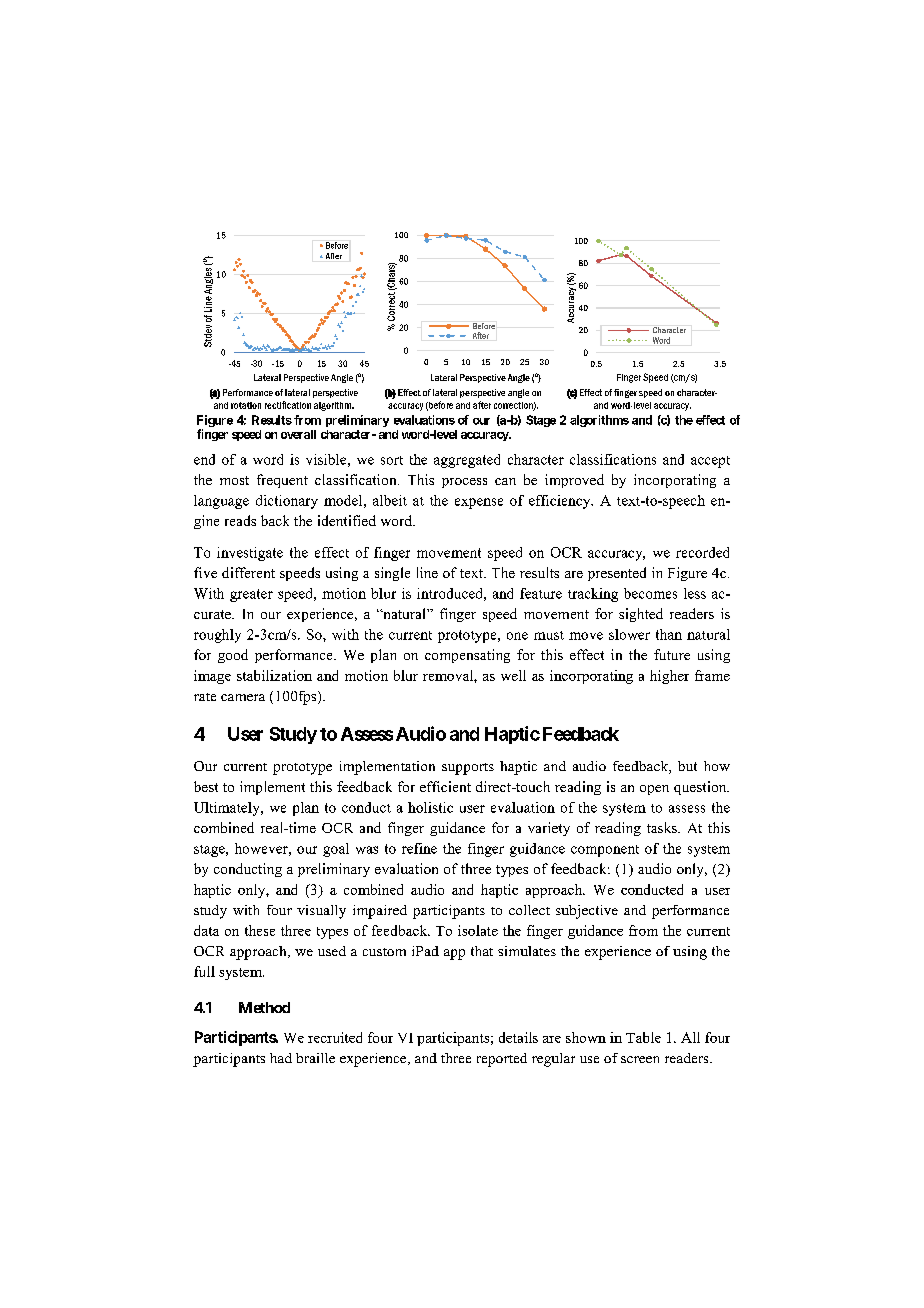 The height and width of the document is (1308, 924). What do you see at coordinates (654, 790) in the document?
I see `open` at bounding box center [654, 790].
